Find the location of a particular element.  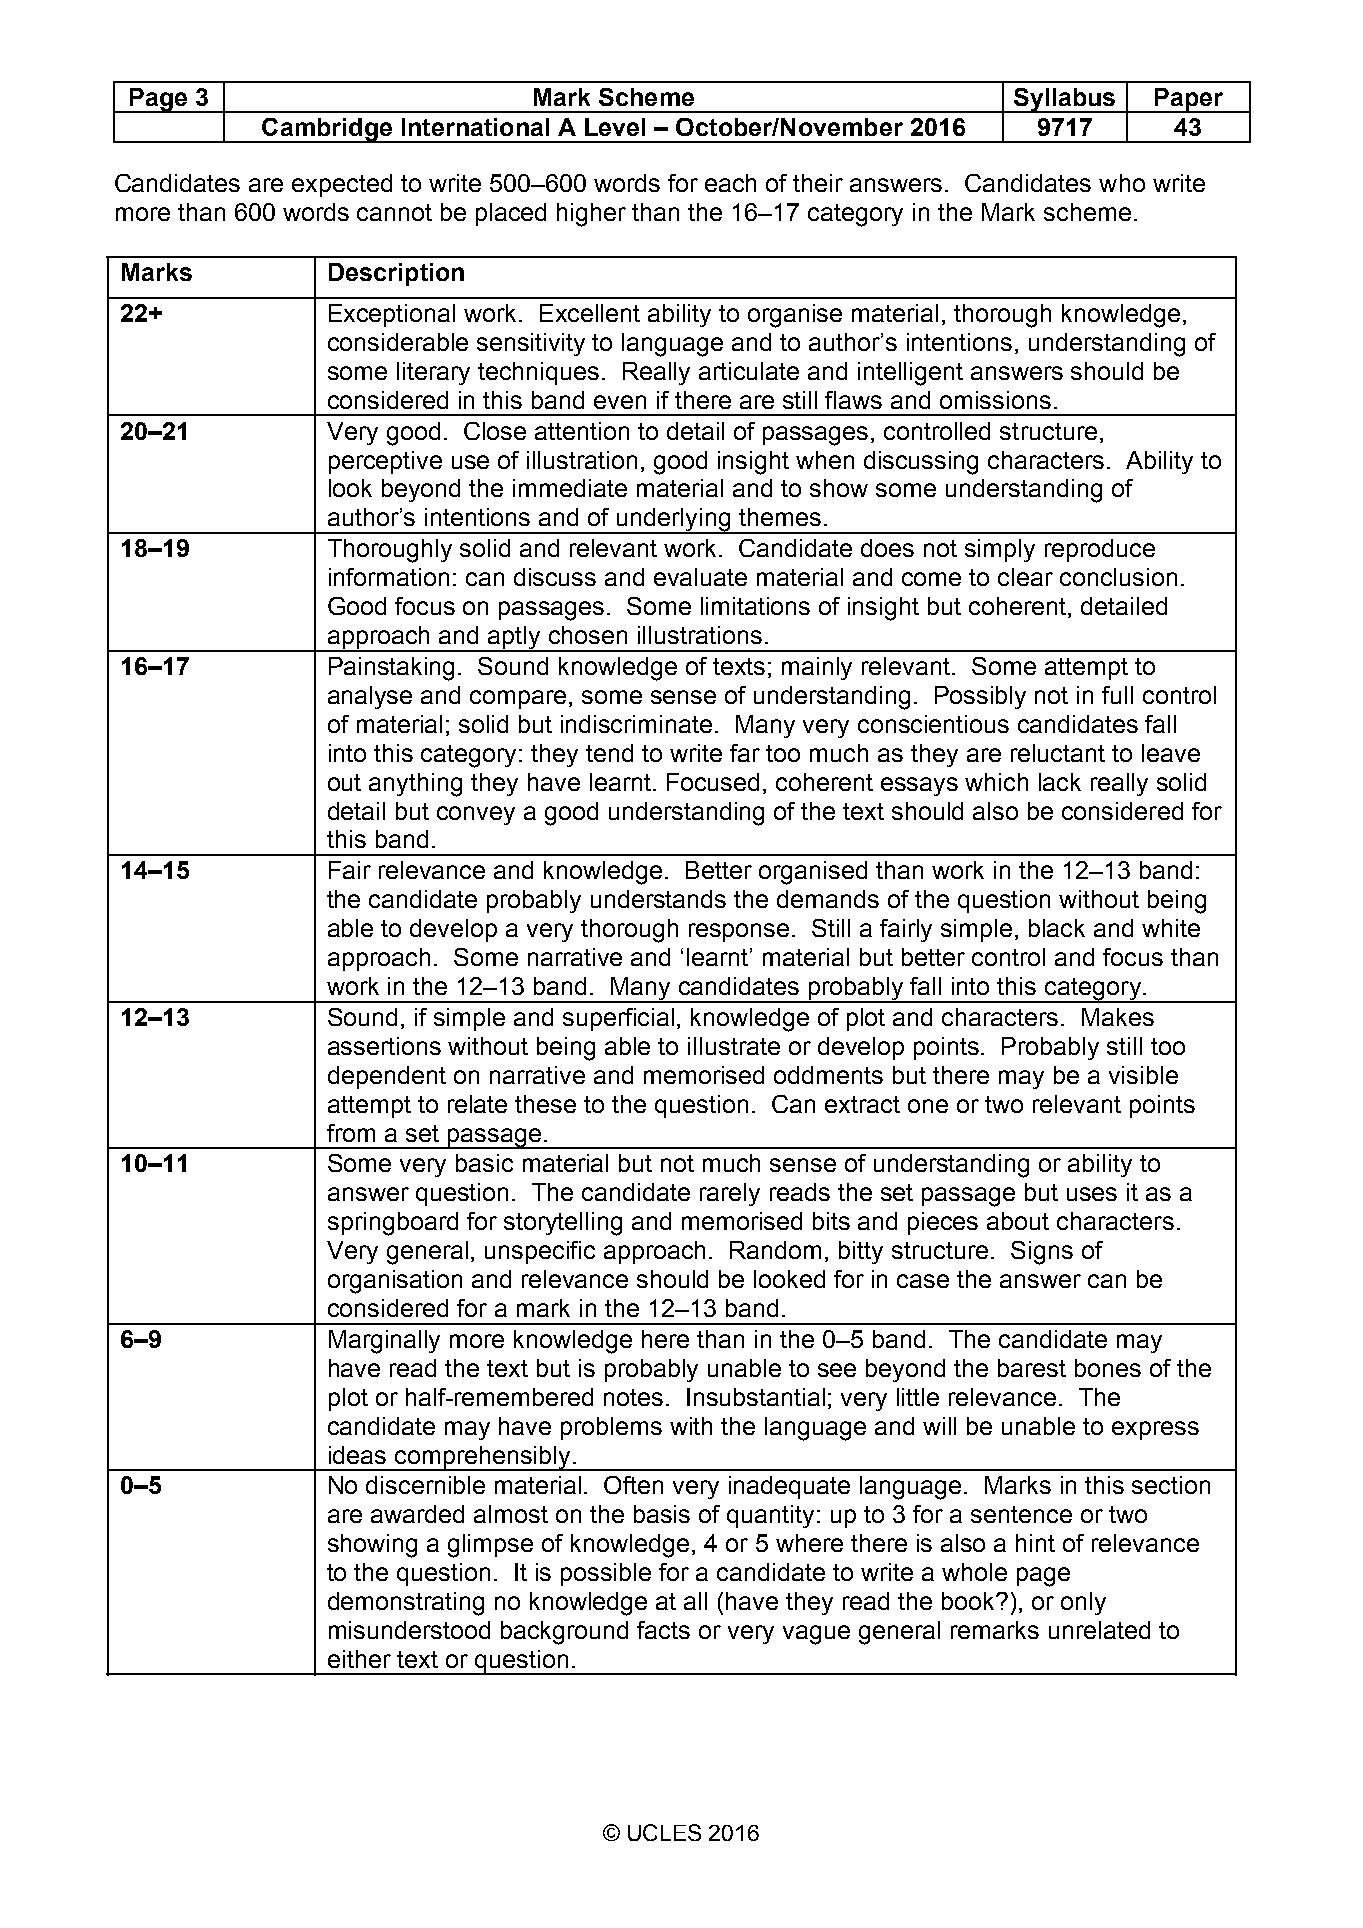

white is located at coordinates (1171, 928).
